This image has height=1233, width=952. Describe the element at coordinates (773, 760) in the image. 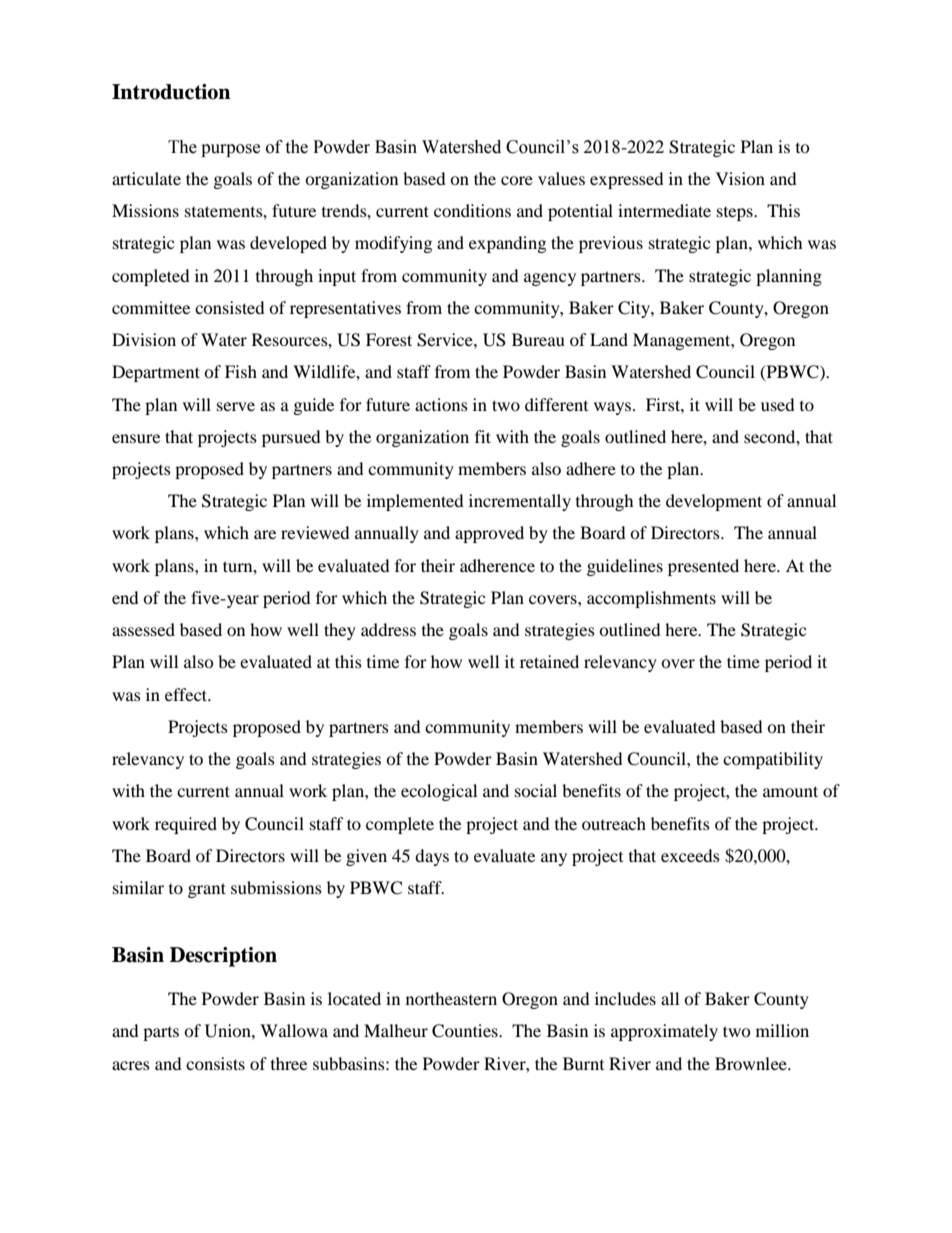

I see `compatibility` at that location.
